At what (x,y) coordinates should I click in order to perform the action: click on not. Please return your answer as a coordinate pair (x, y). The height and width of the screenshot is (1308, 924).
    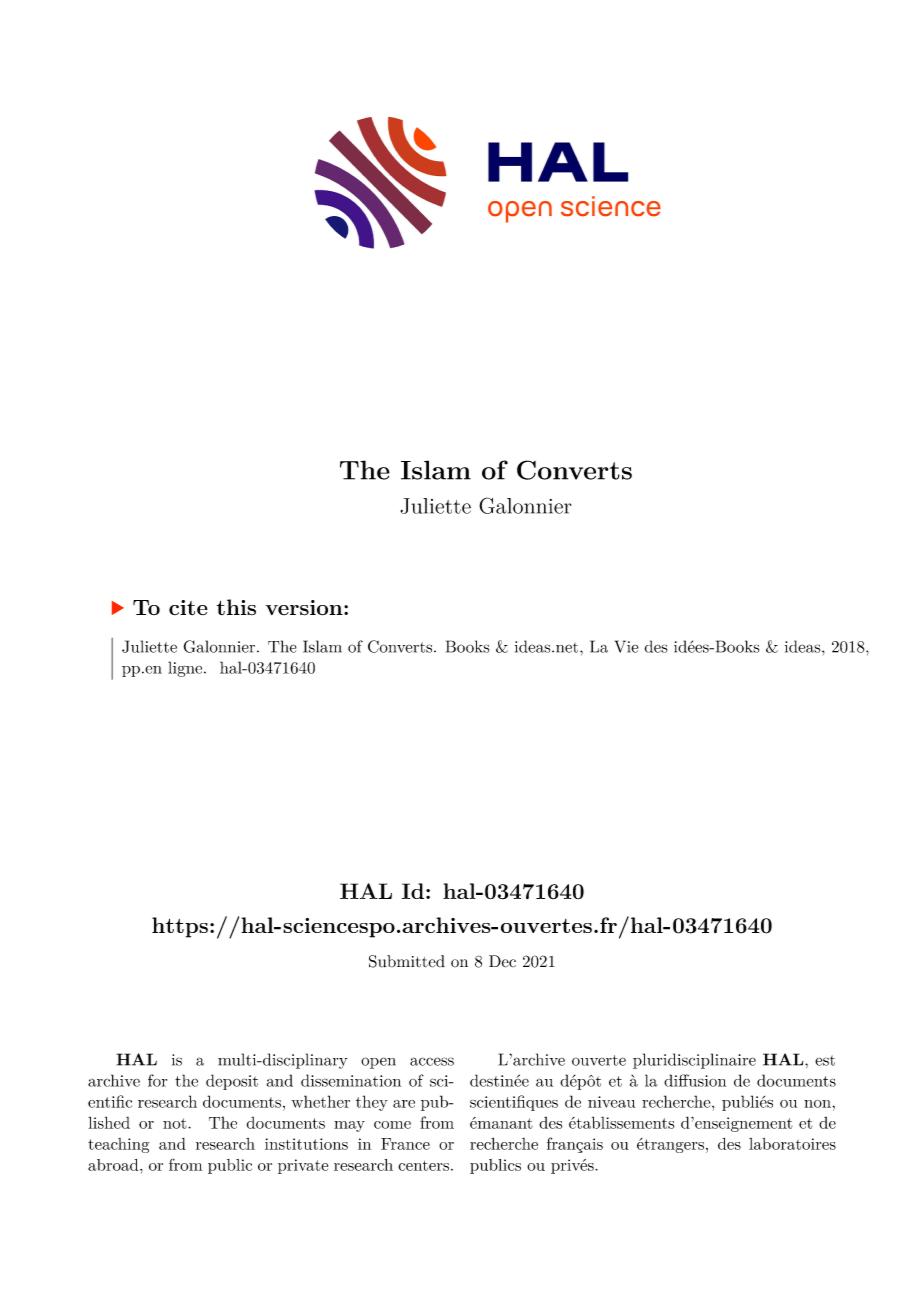
    Looking at the image, I should click on (176, 1123).
